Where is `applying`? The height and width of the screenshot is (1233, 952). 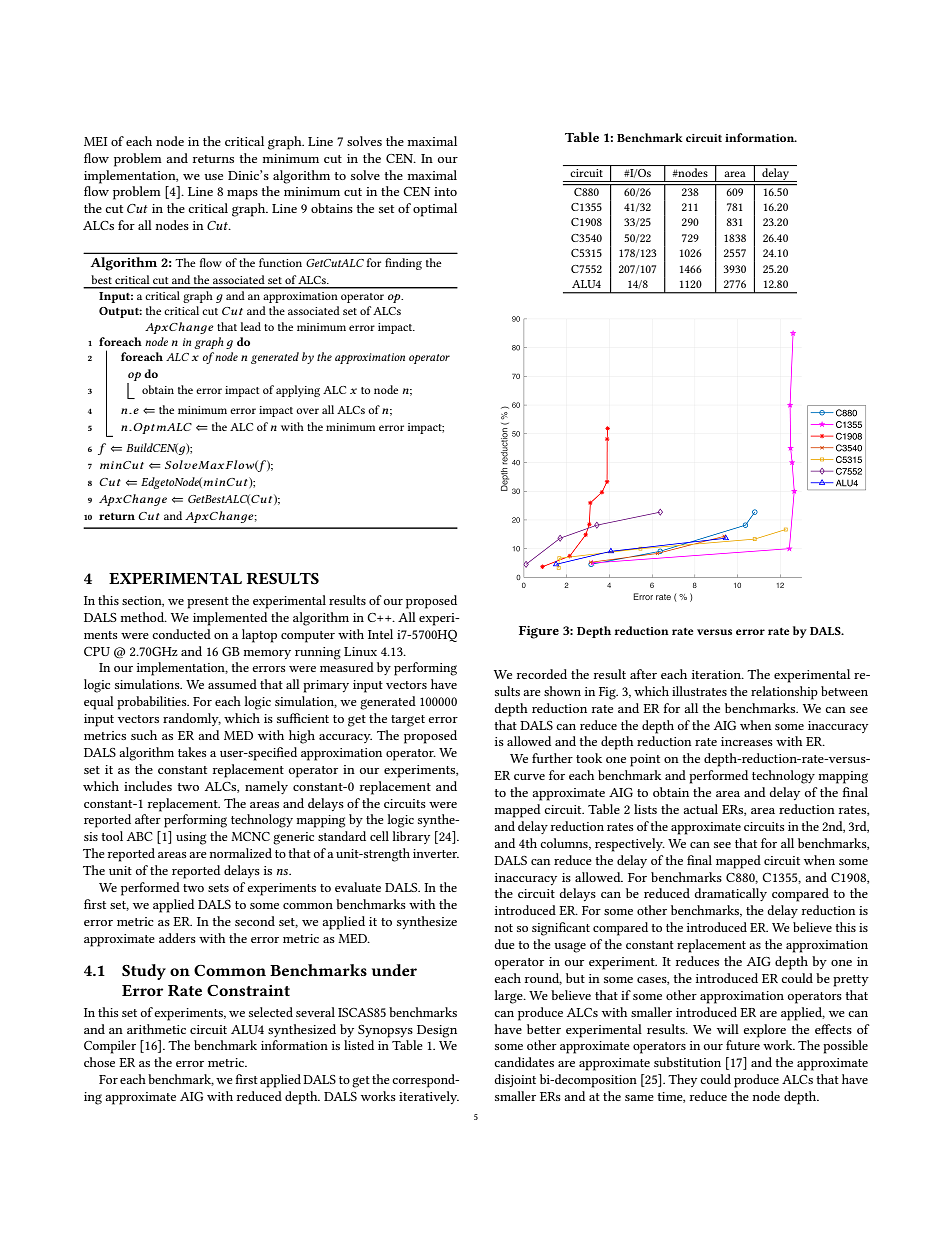
applying is located at coordinates (298, 391).
